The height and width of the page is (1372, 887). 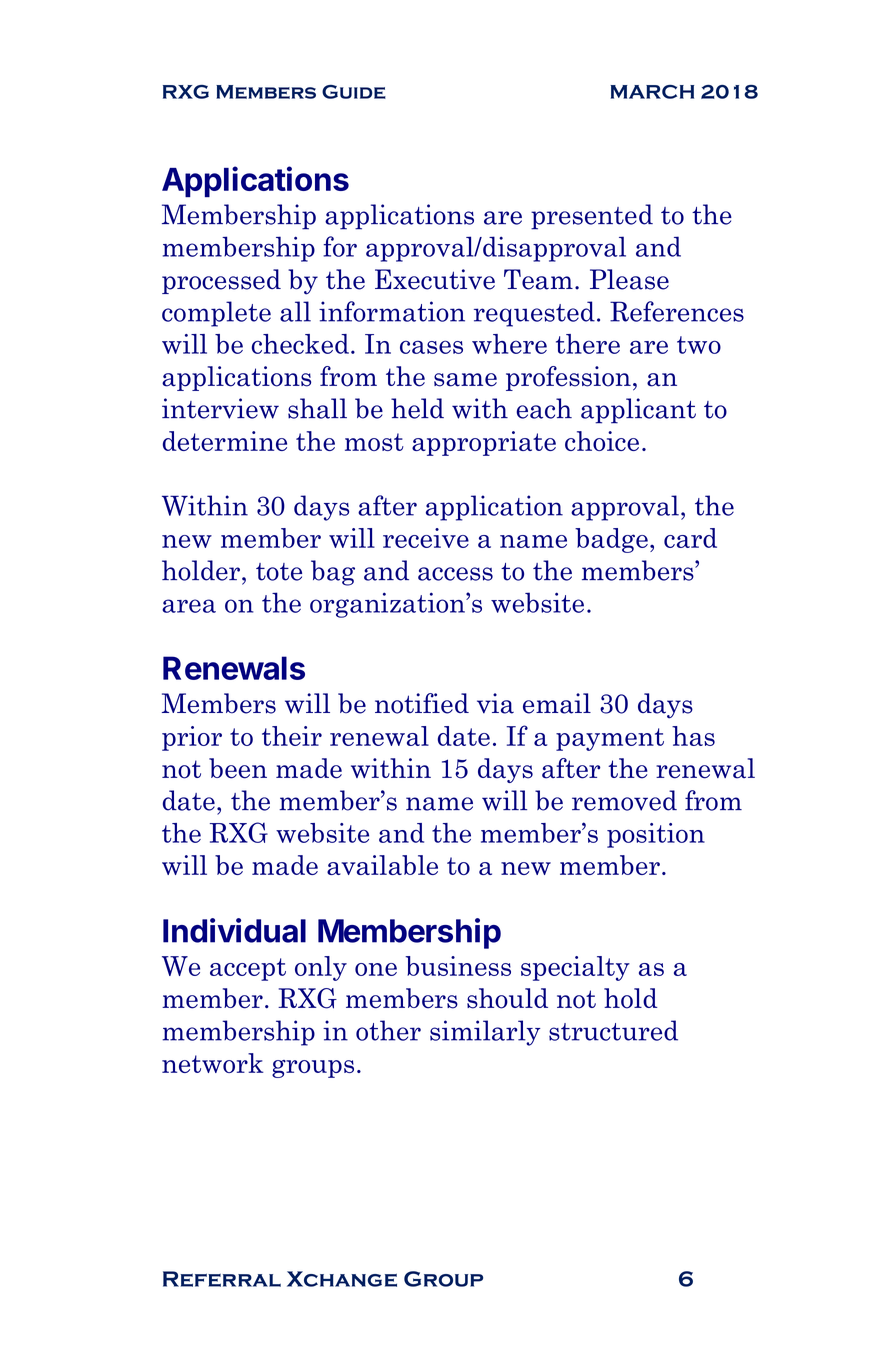 I want to click on their, so click(x=292, y=736).
